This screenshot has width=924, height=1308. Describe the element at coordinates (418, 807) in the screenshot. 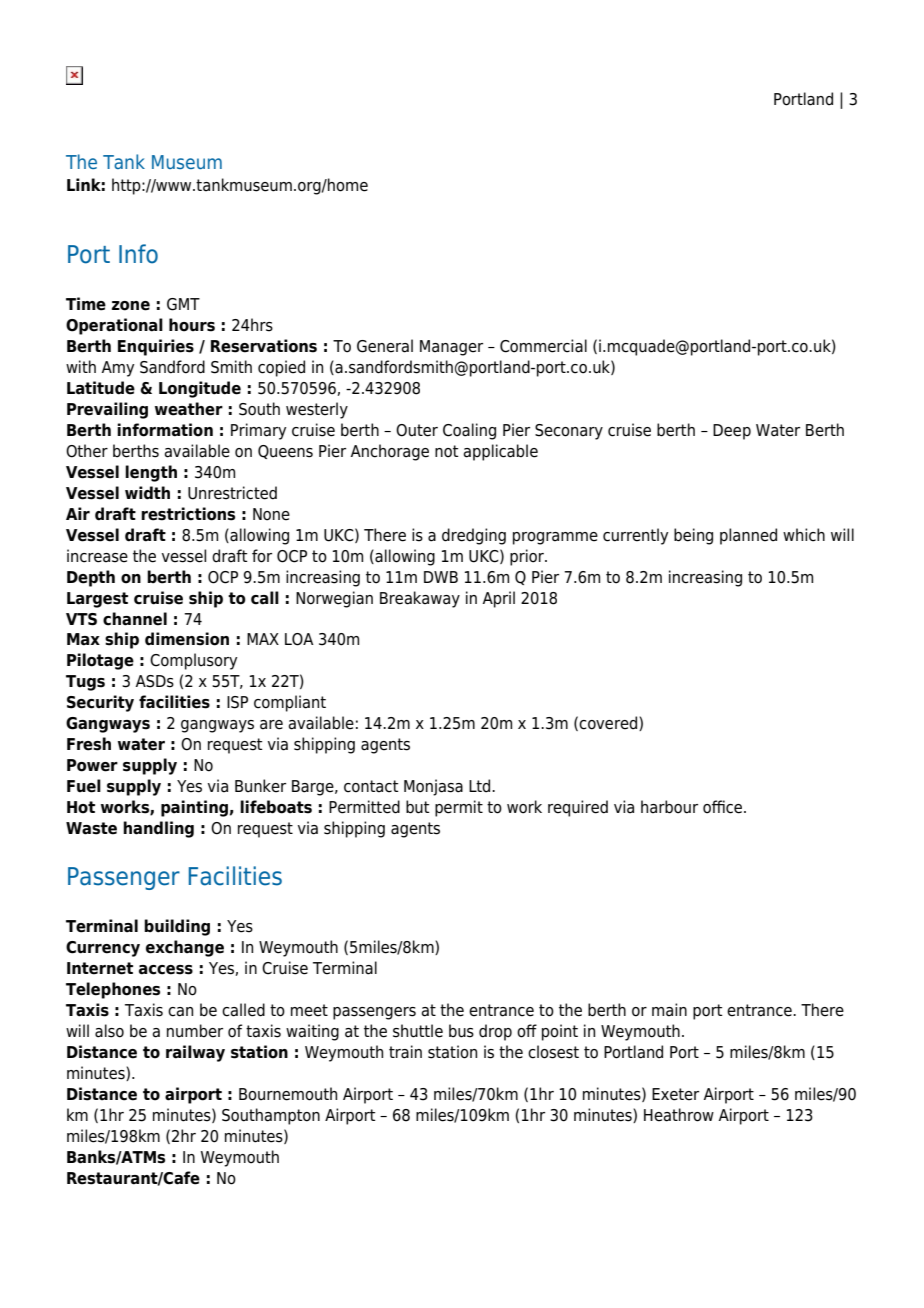

I see `but` at that location.
